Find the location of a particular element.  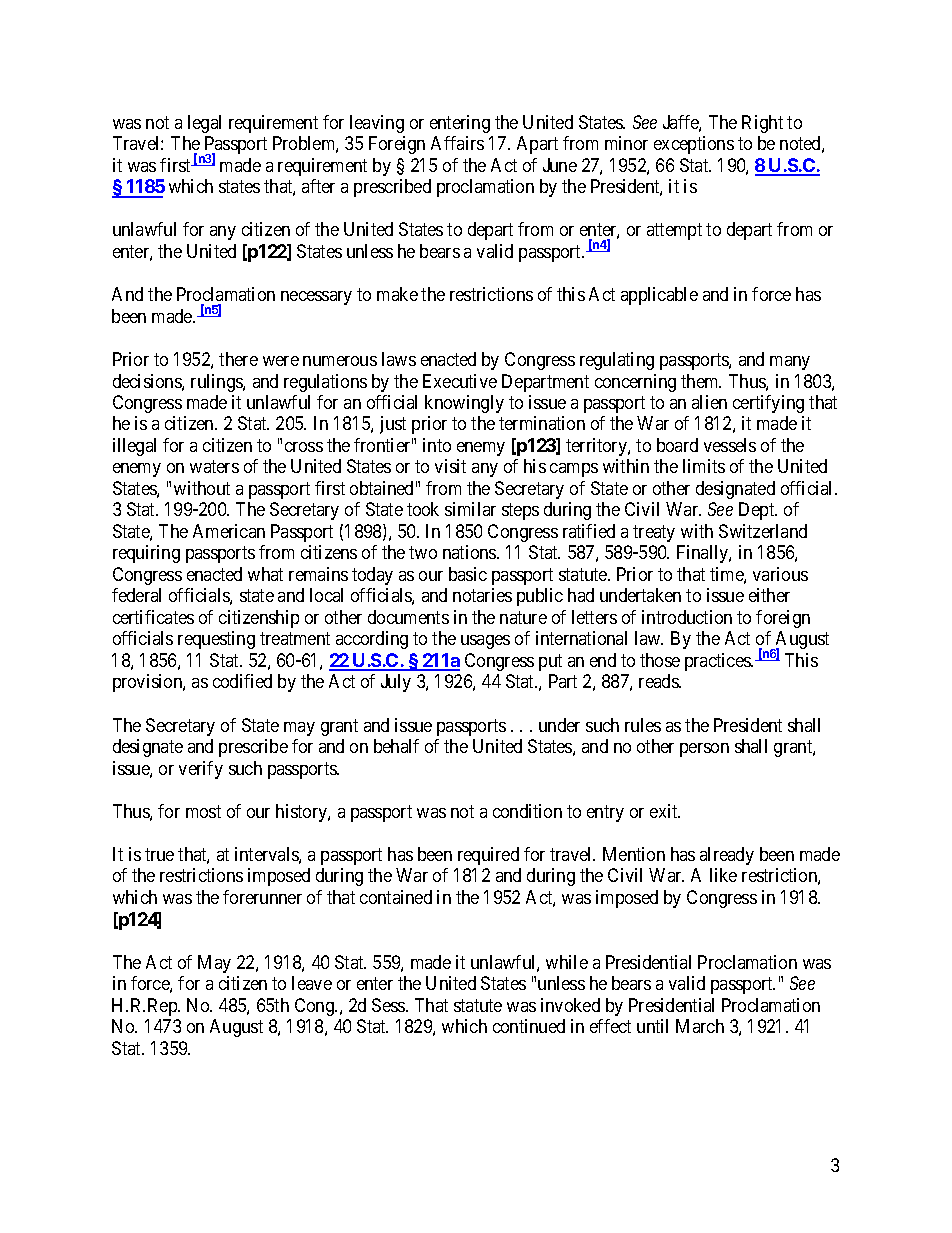

basic is located at coordinates (468, 574).
